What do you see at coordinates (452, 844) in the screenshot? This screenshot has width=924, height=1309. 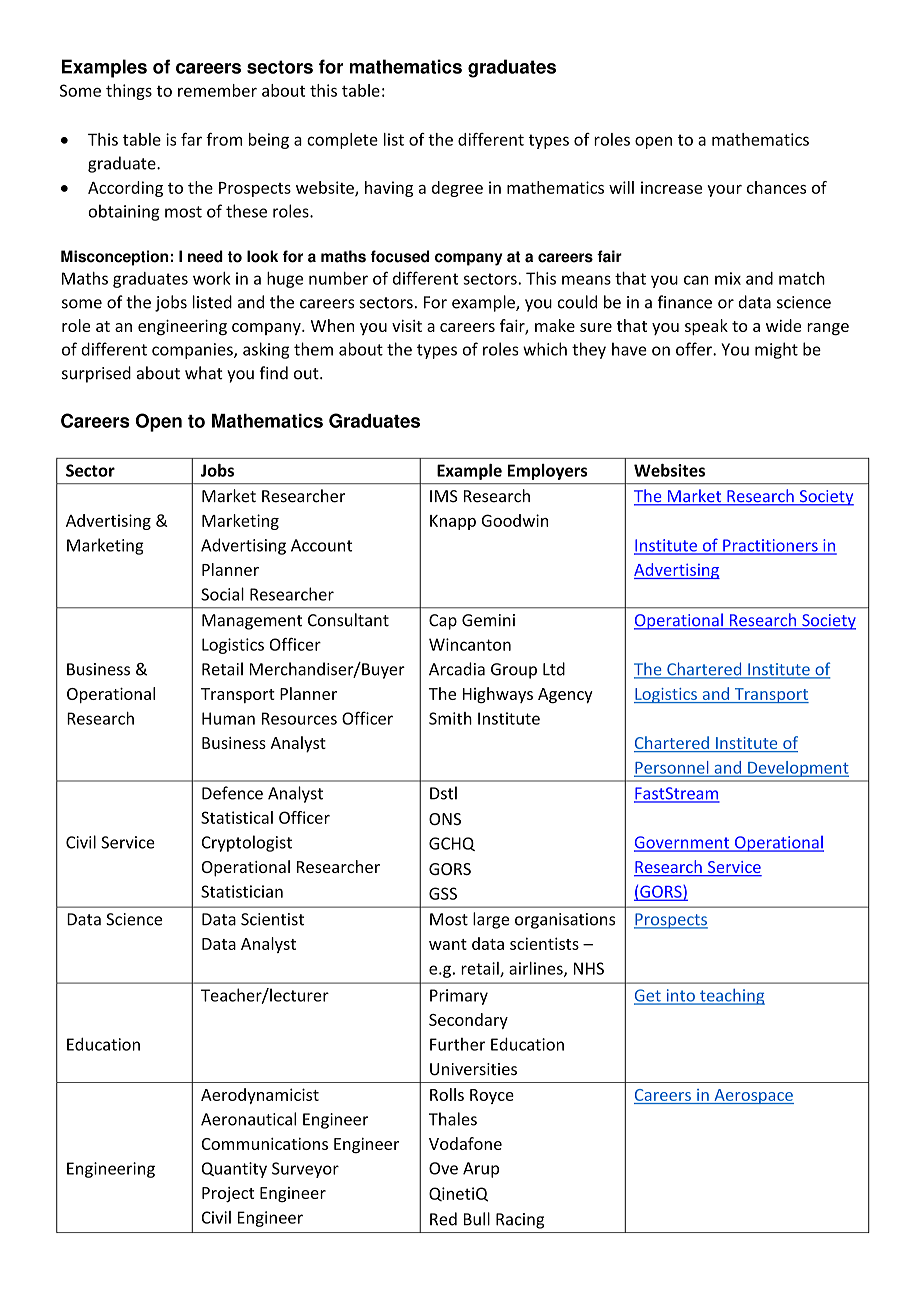 I see `GCHQ` at bounding box center [452, 844].
